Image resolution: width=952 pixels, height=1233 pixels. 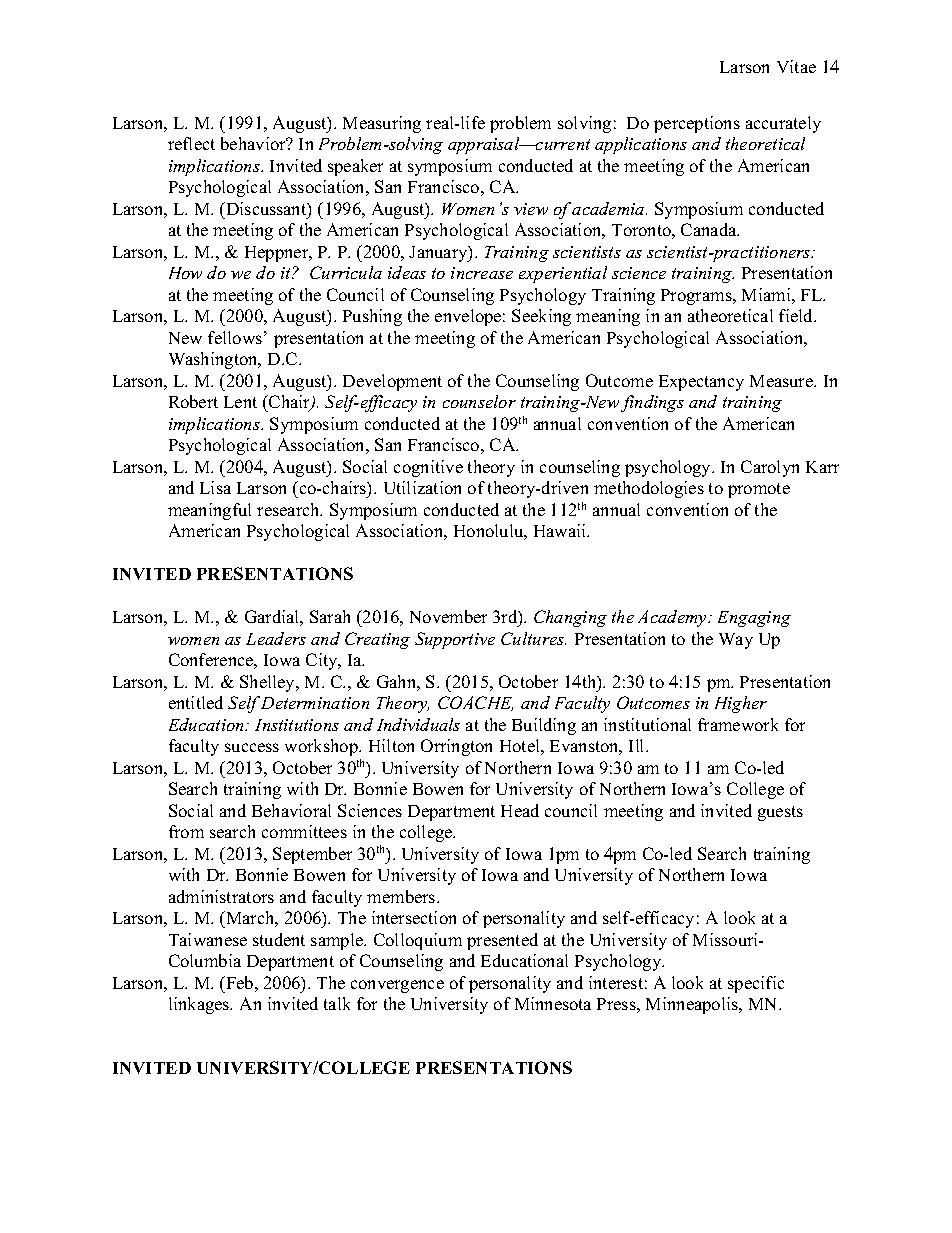 What do you see at coordinates (741, 704) in the image?
I see `Higher` at bounding box center [741, 704].
